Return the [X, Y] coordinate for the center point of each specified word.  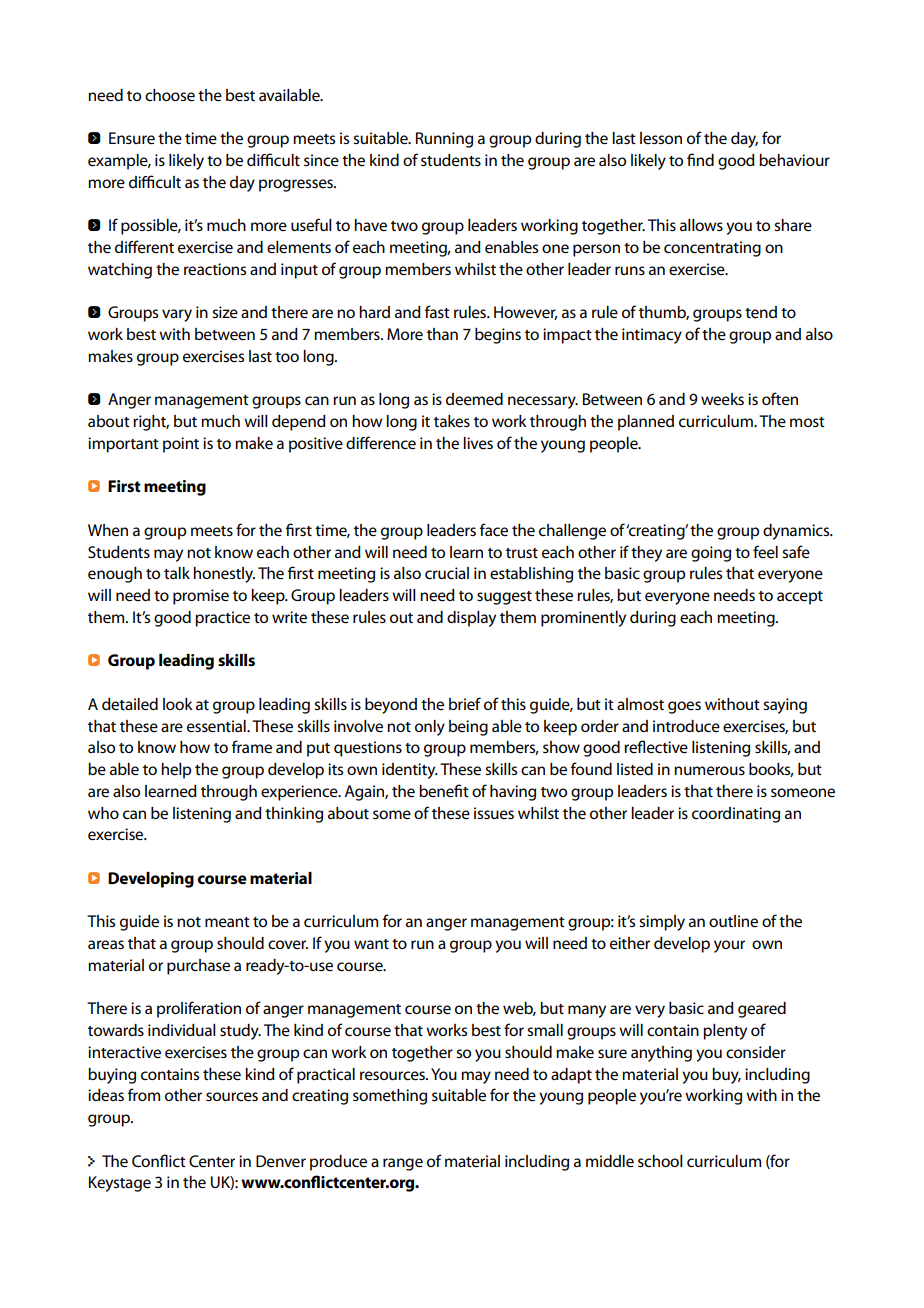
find [700, 159]
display [471, 619]
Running [444, 140]
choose [170, 95]
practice [222, 619]
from [144, 1094]
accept [800, 598]
